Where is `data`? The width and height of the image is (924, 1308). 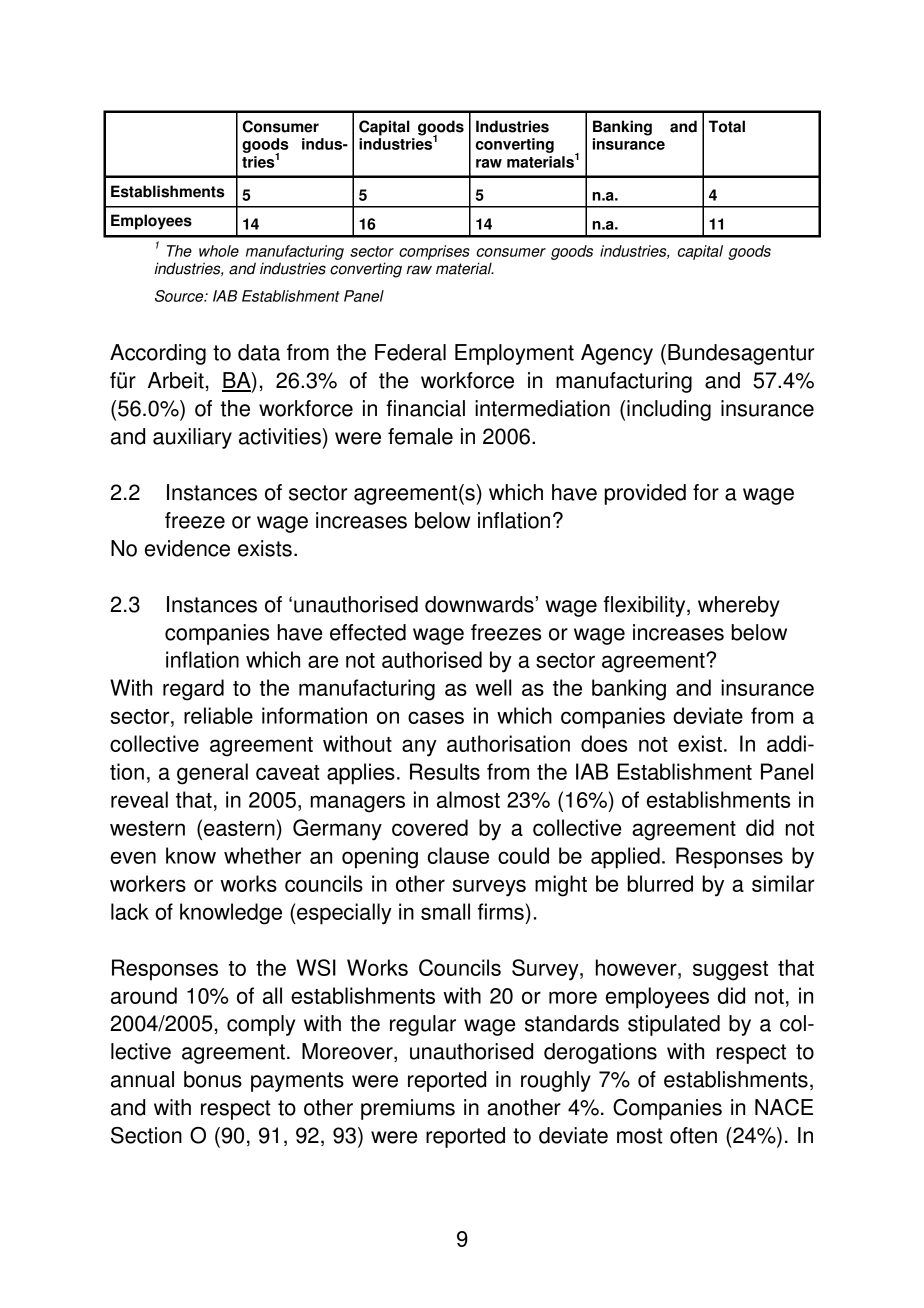
data is located at coordinates (259, 352).
